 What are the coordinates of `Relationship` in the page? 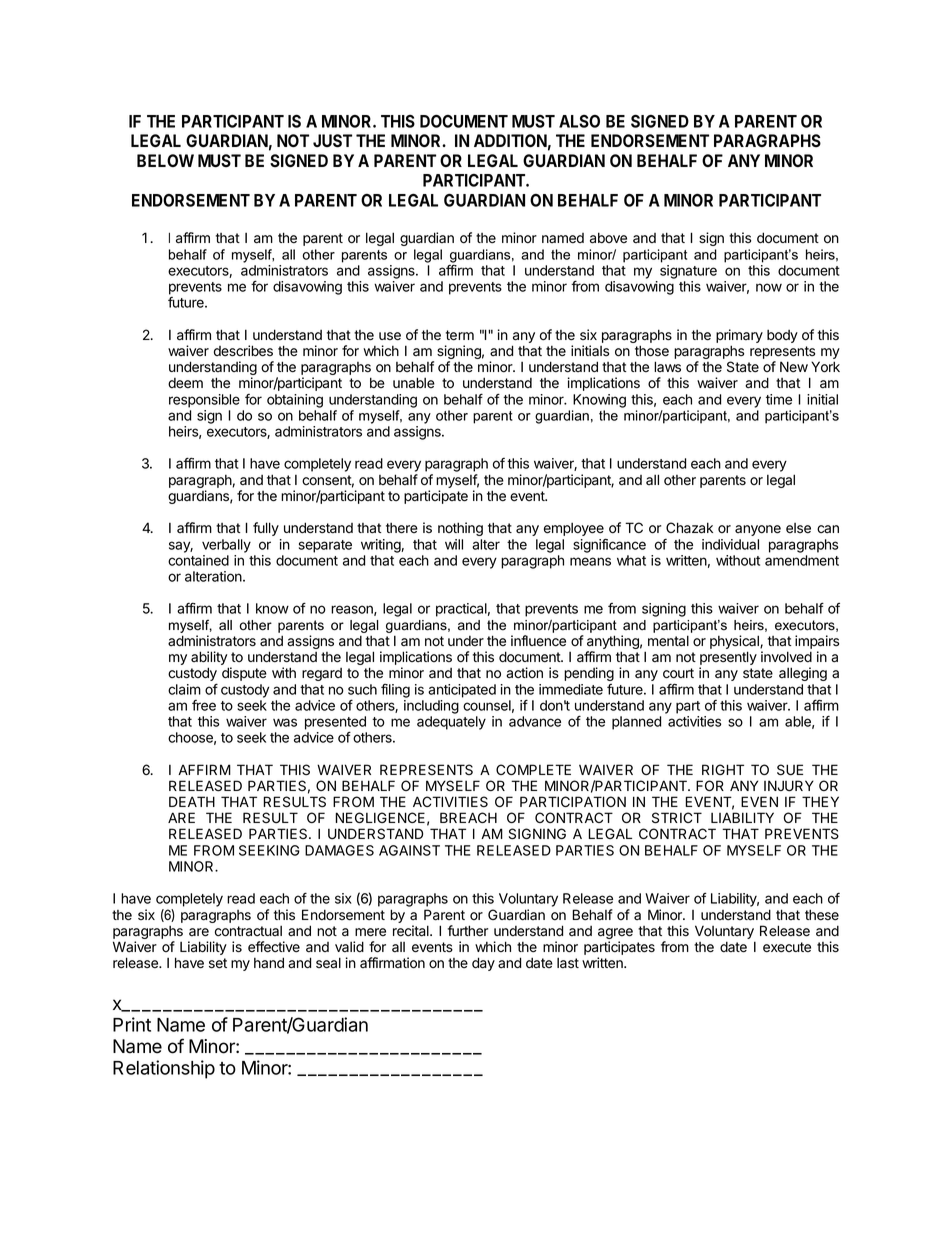 It's located at (164, 1069).
